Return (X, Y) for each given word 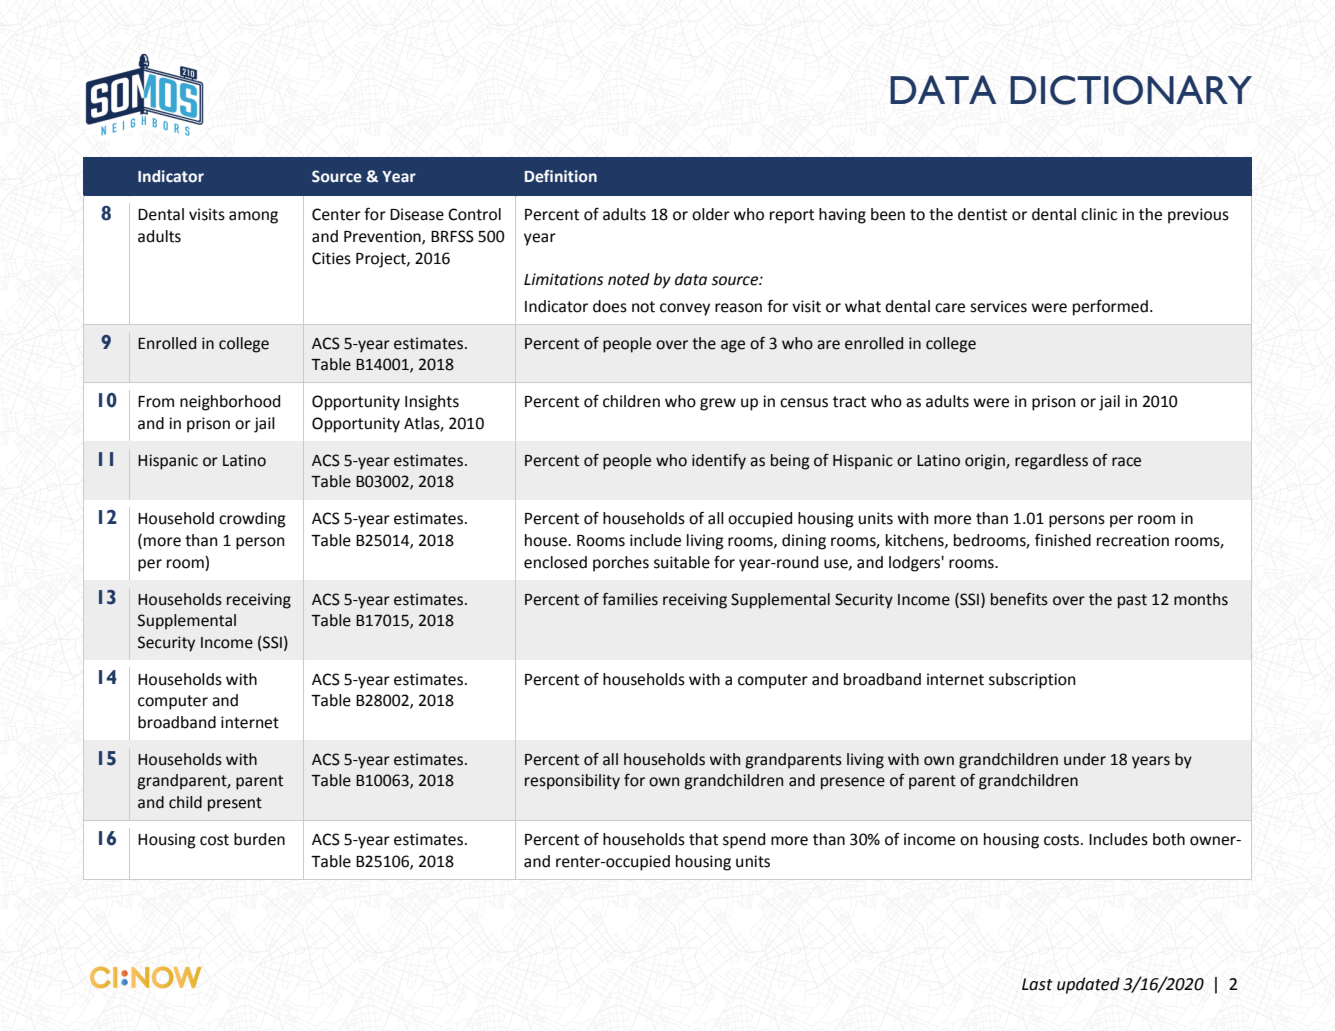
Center (336, 214)
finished (1063, 540)
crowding (252, 520)
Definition (561, 176)
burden (259, 839)
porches (621, 564)
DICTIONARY (1131, 90)
